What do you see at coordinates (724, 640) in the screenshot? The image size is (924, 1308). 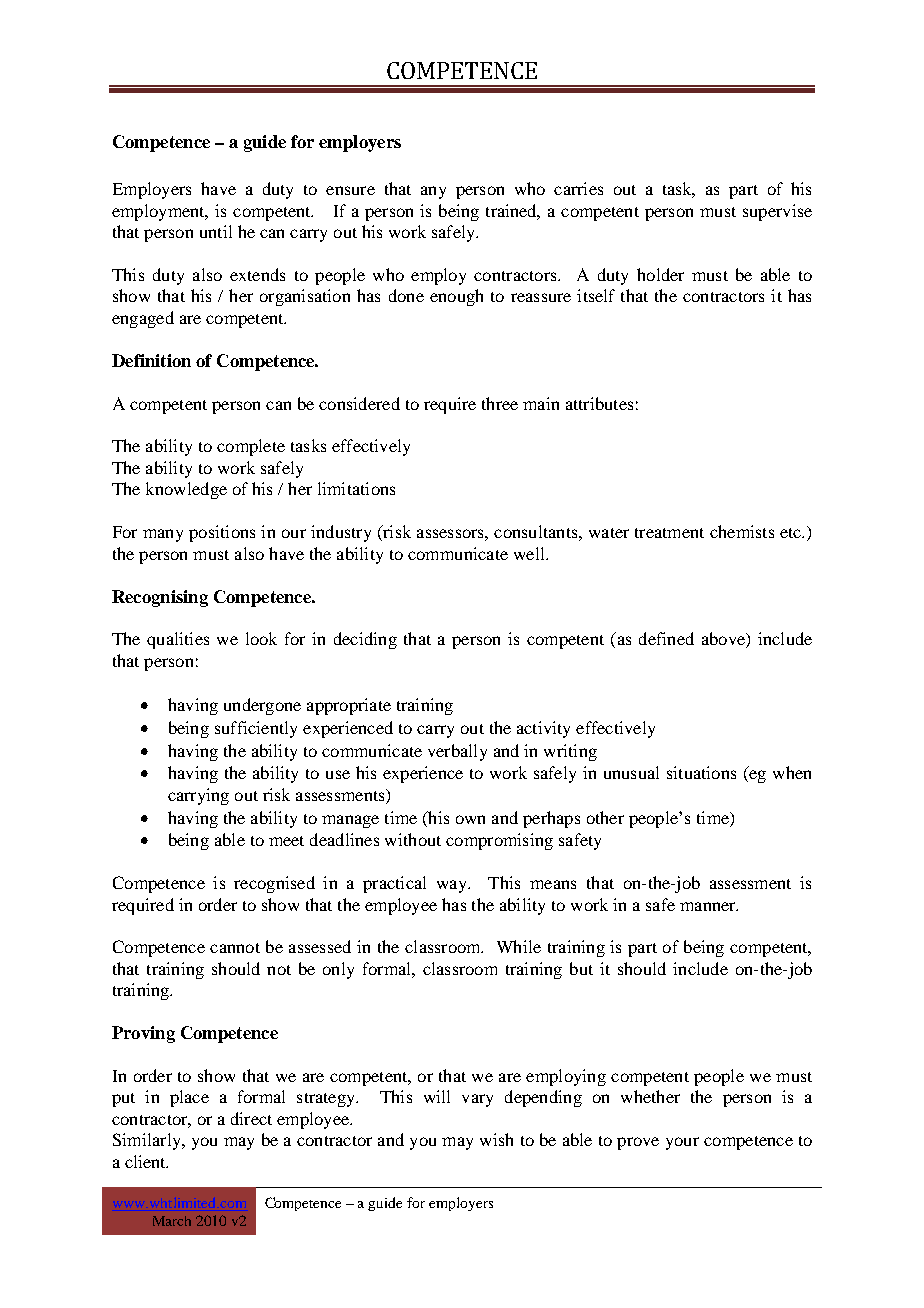 I see `above` at bounding box center [724, 640].
